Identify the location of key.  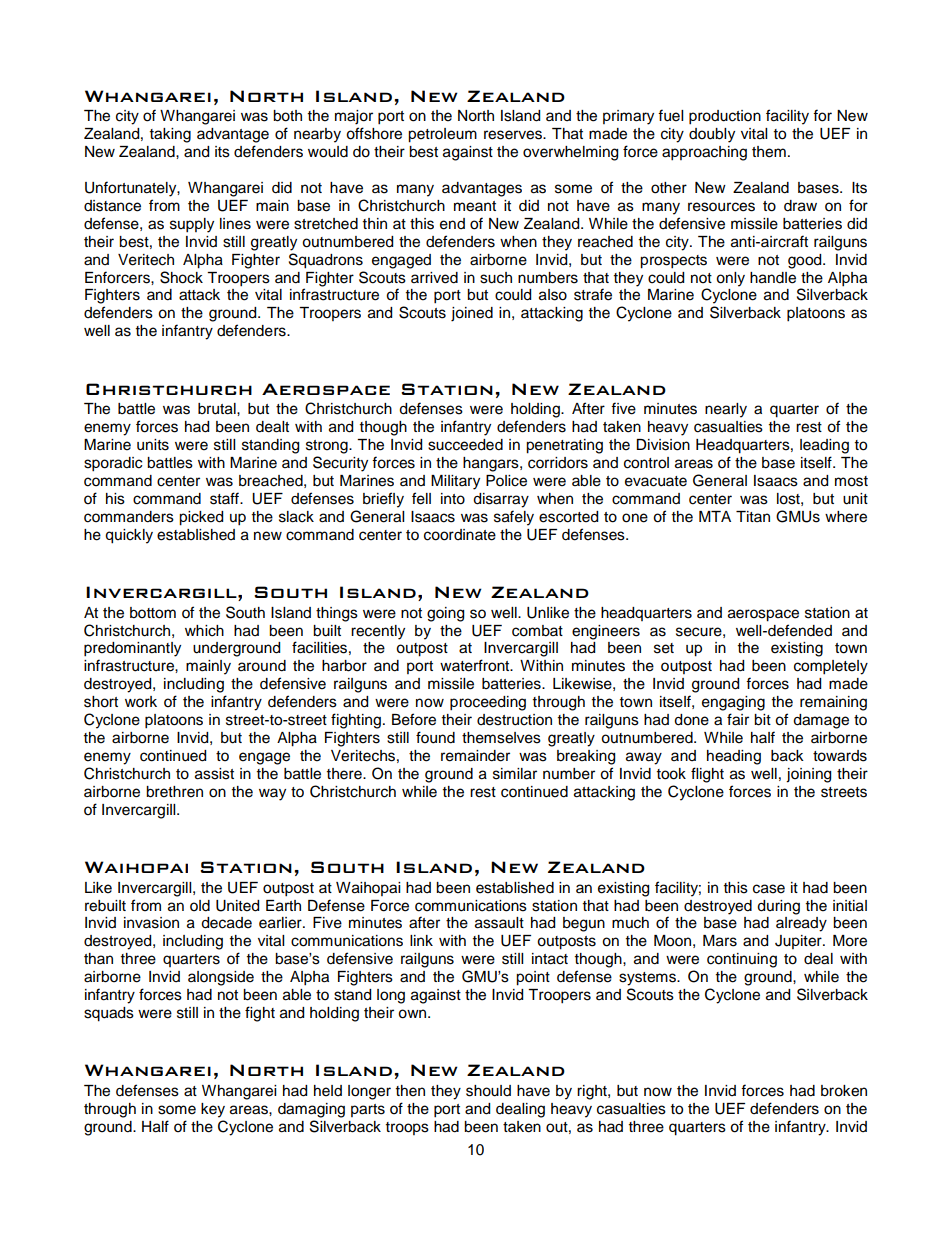
(213, 1110).
